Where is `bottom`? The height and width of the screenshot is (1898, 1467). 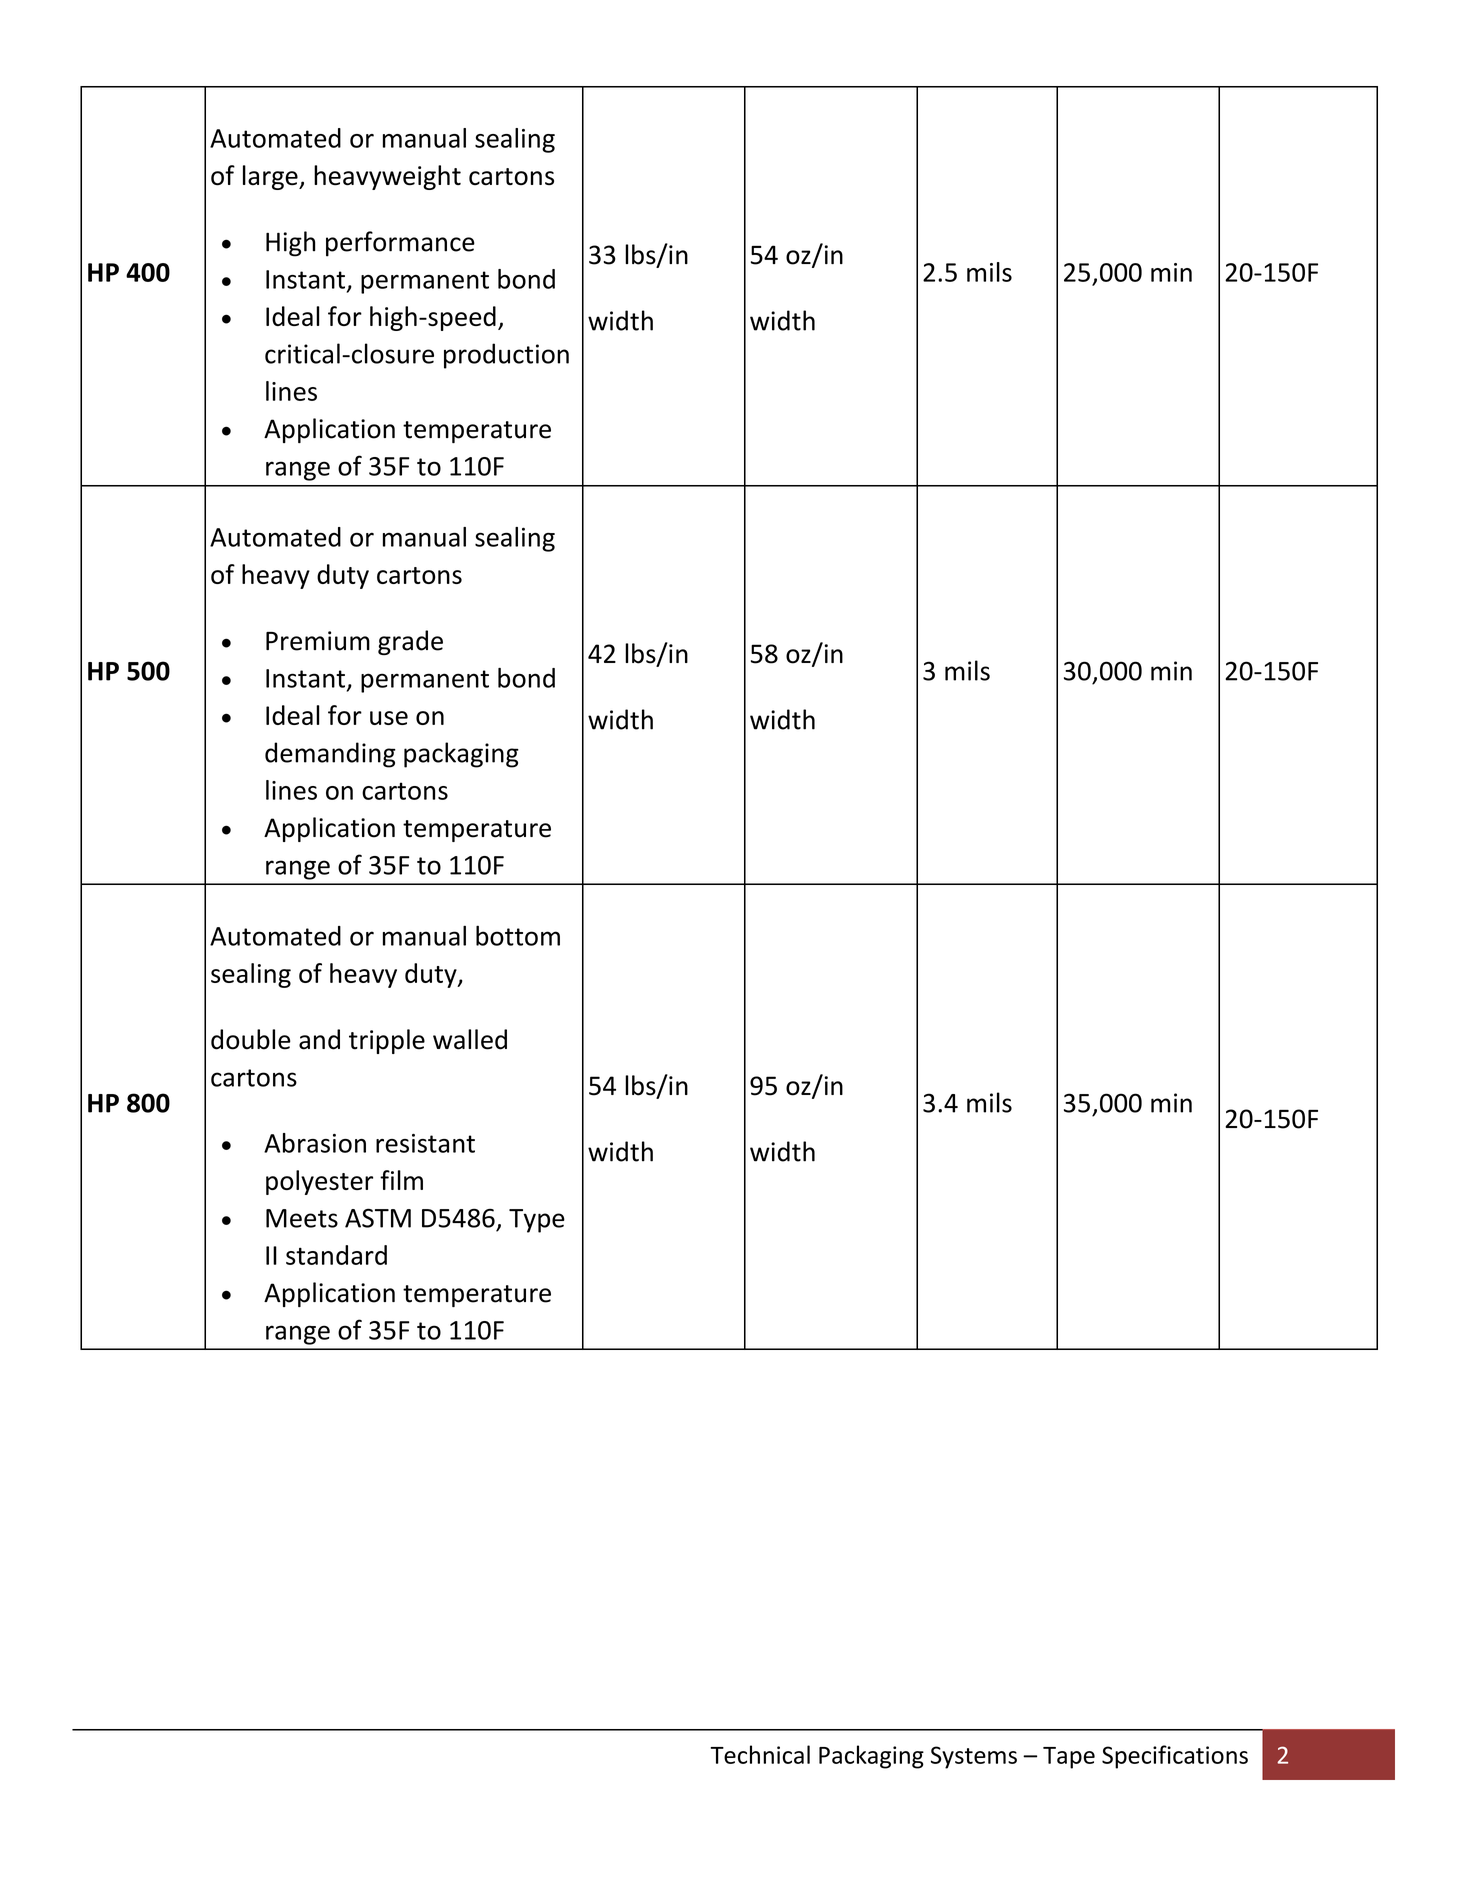
bottom is located at coordinates (518, 935).
